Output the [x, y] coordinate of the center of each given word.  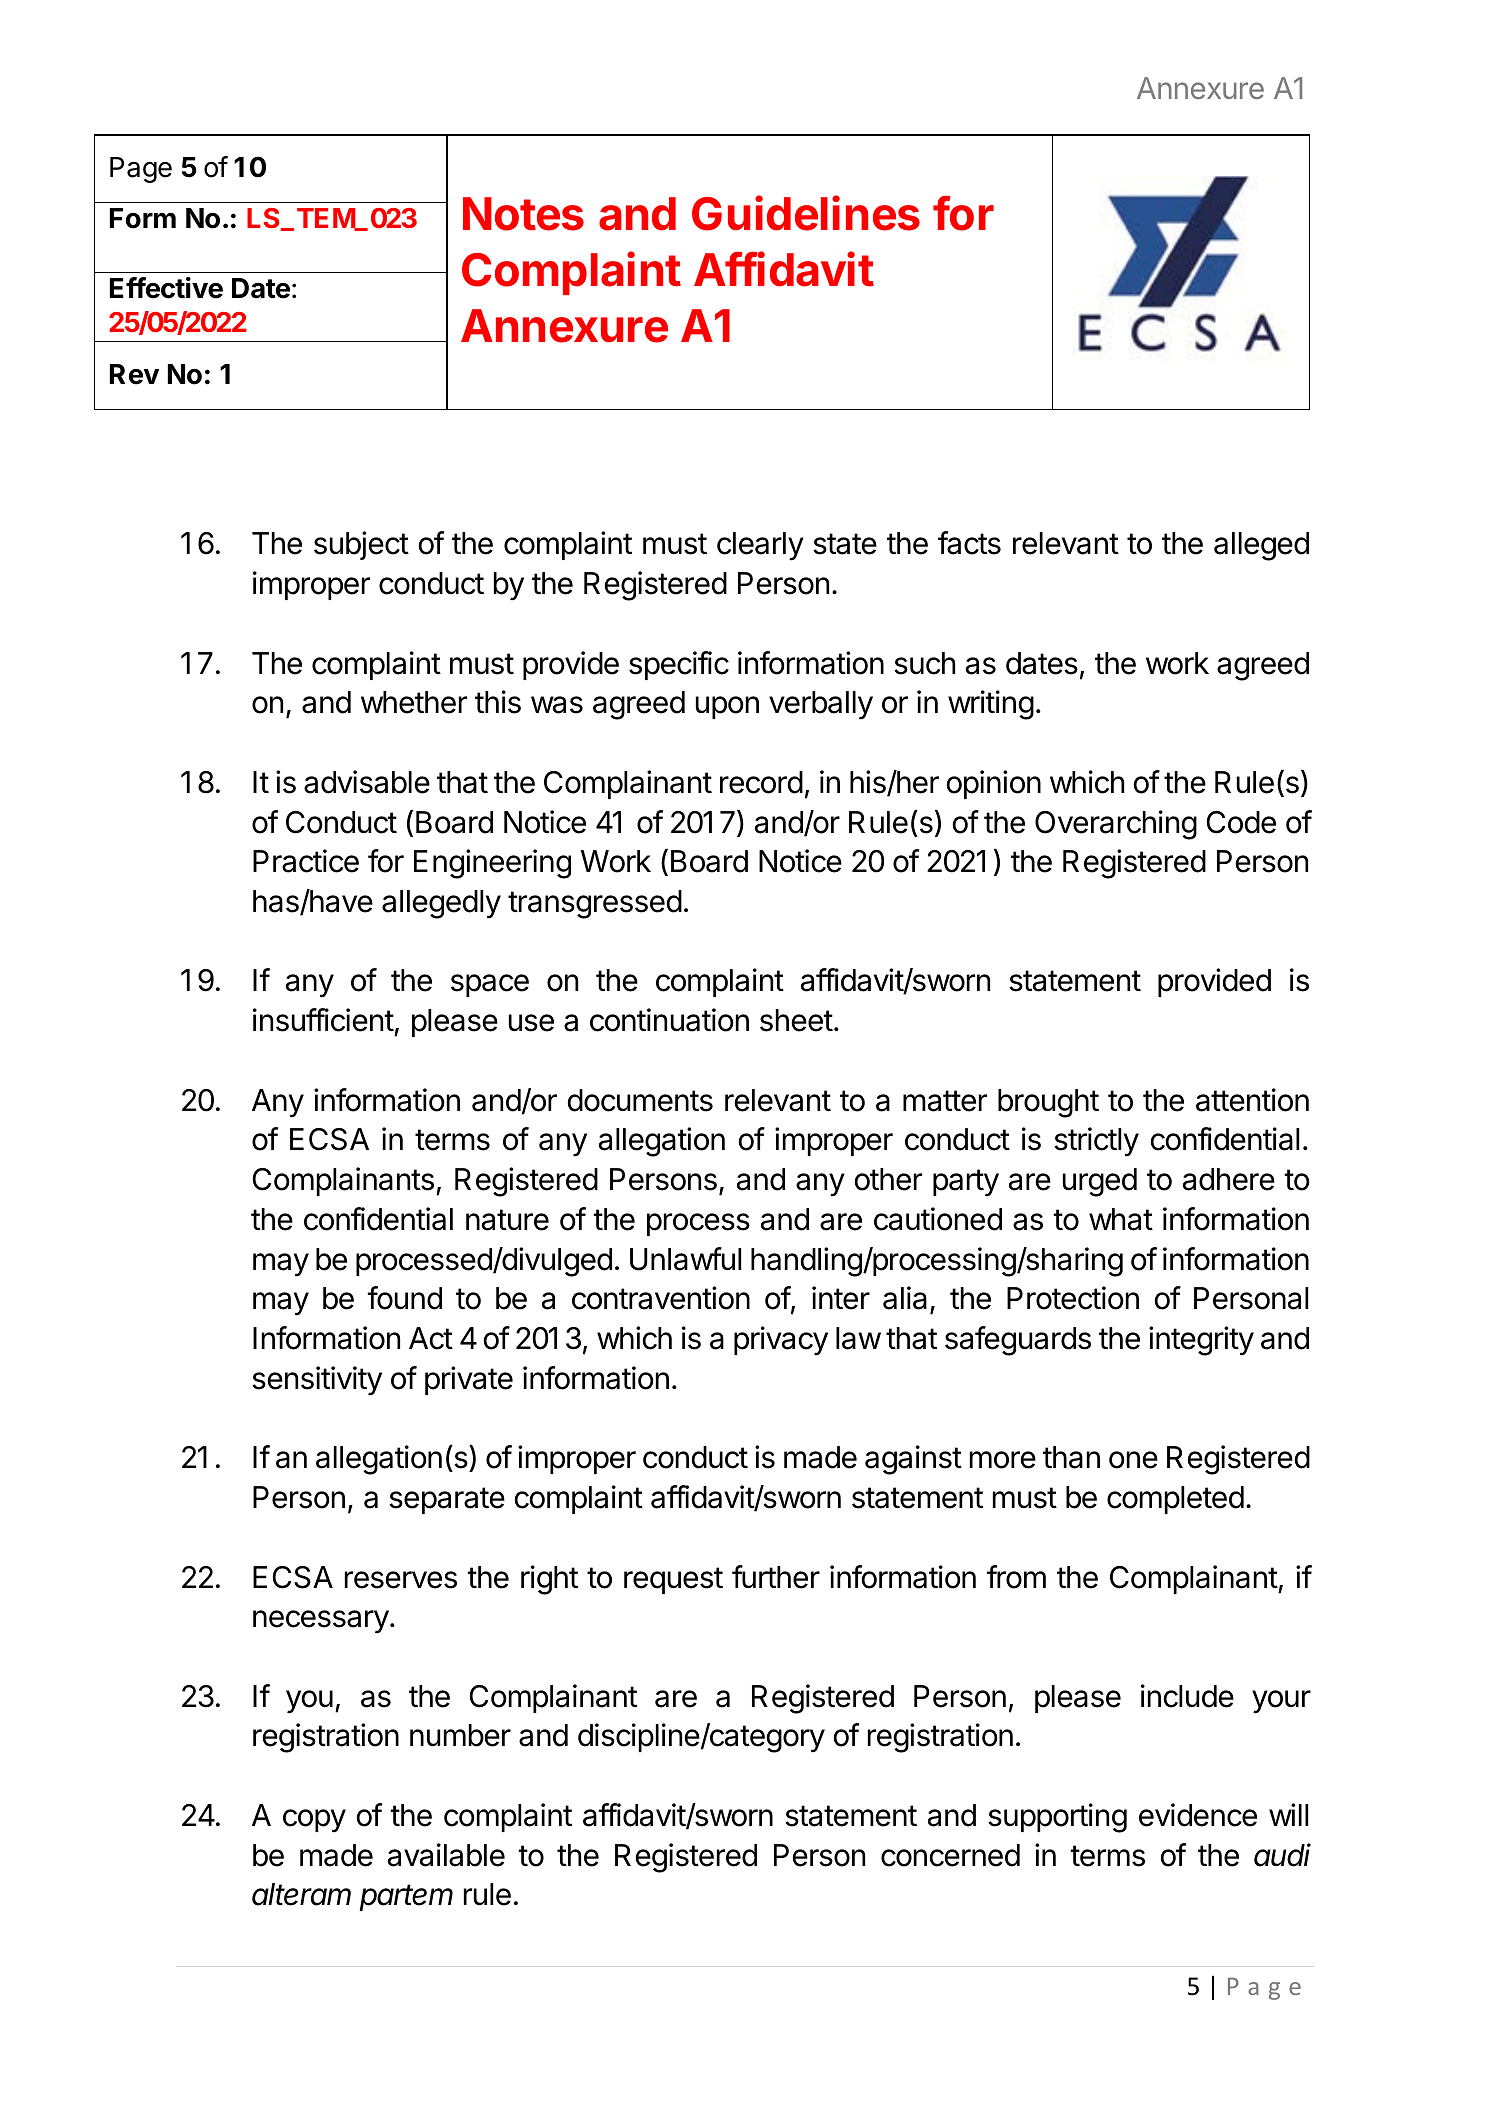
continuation [669, 1020]
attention [1252, 1100]
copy [314, 1821]
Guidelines [806, 213]
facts [969, 543]
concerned [950, 1855]
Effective [166, 288]
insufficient [323, 1020]
